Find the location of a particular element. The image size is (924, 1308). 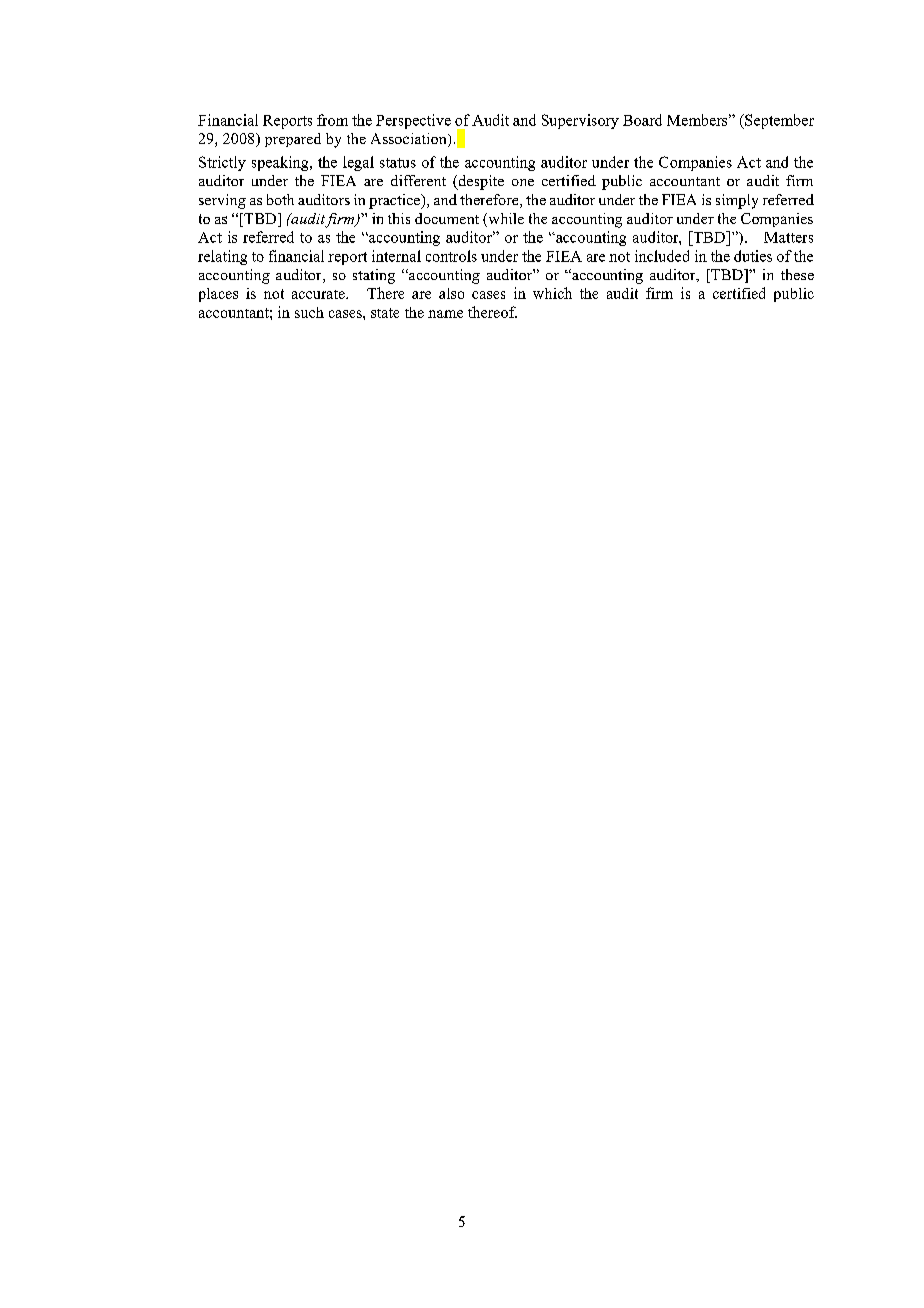

Supervisory is located at coordinates (580, 121).
